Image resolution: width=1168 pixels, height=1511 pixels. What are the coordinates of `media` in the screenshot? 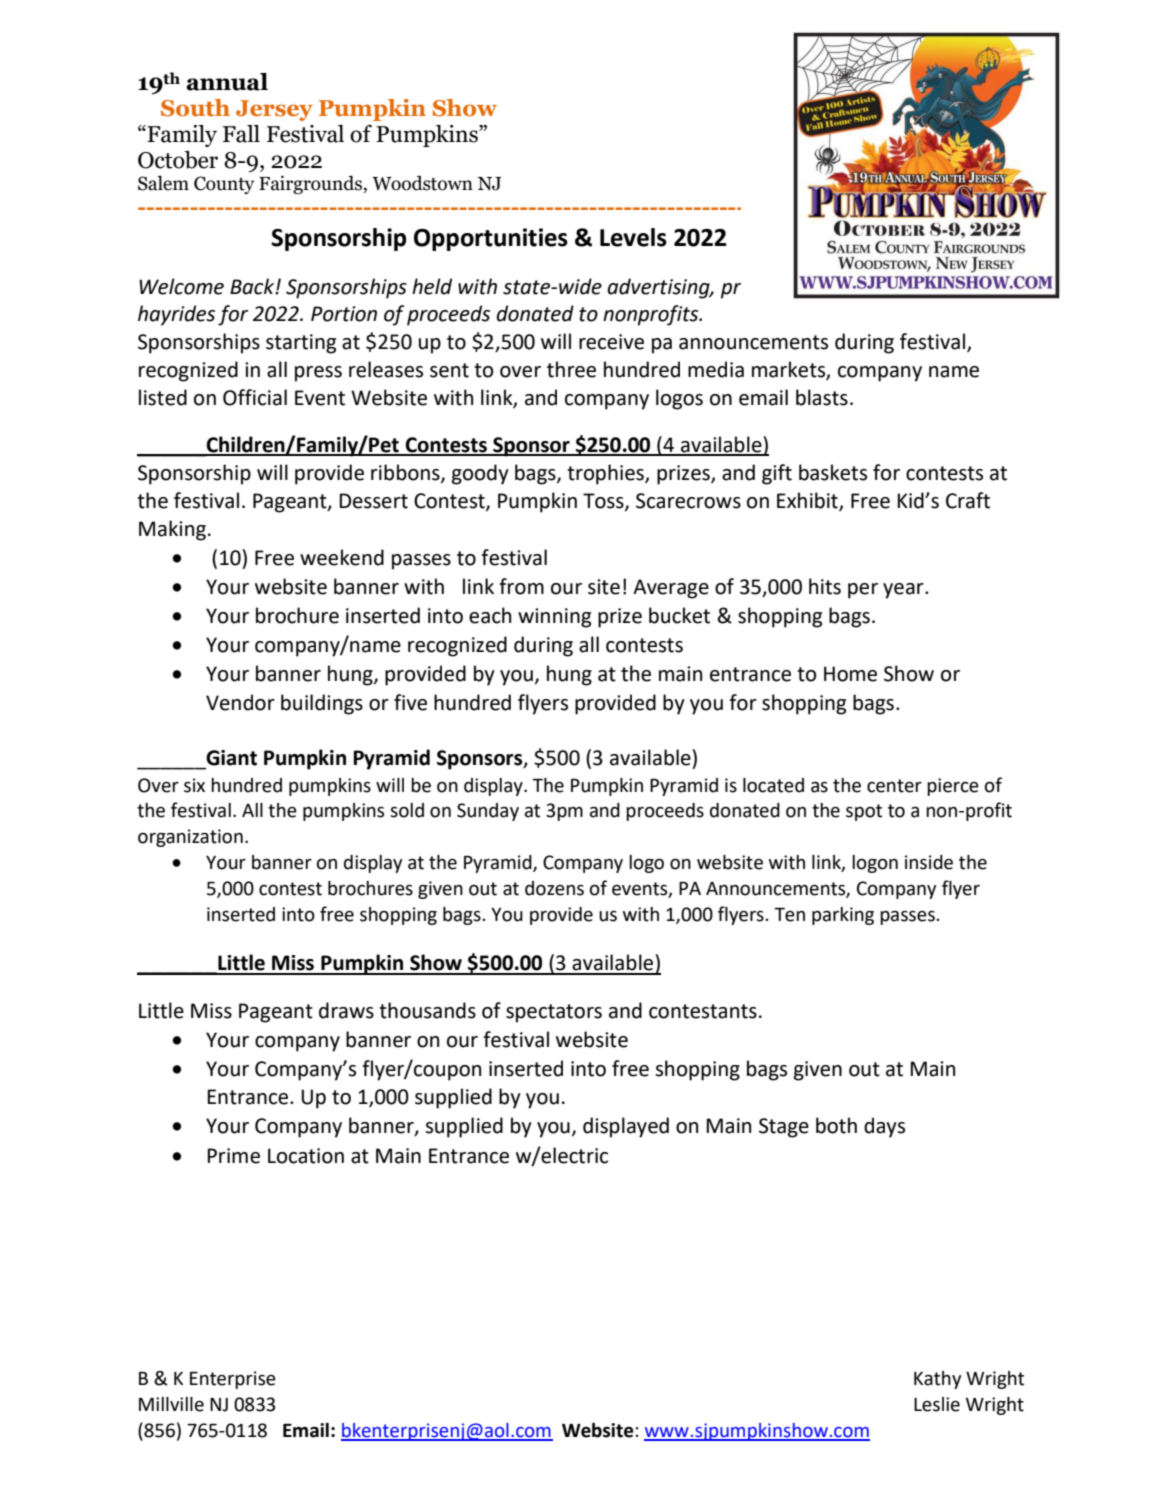 It's located at (716, 369).
